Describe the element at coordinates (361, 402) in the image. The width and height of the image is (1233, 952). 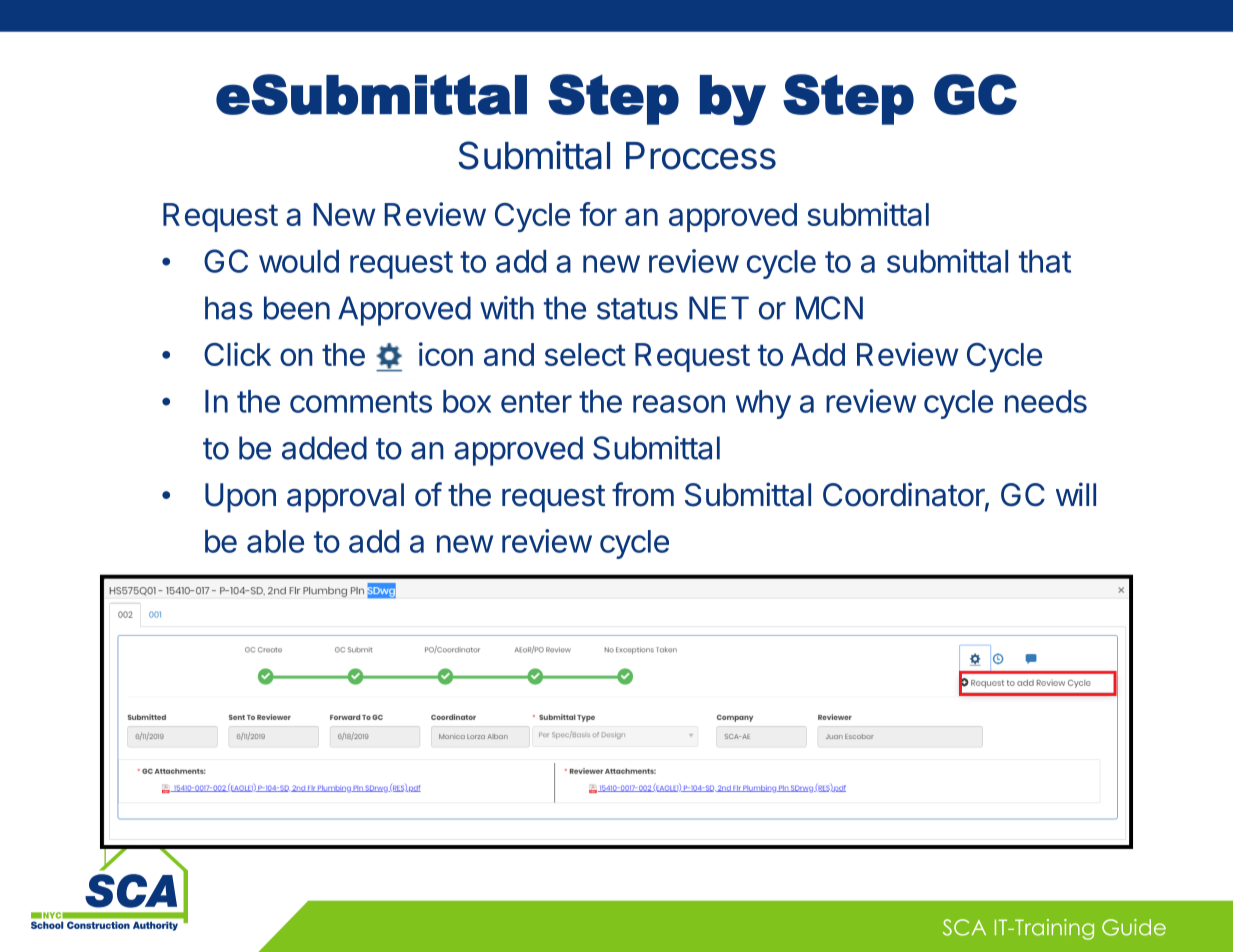
I see `comments` at that location.
